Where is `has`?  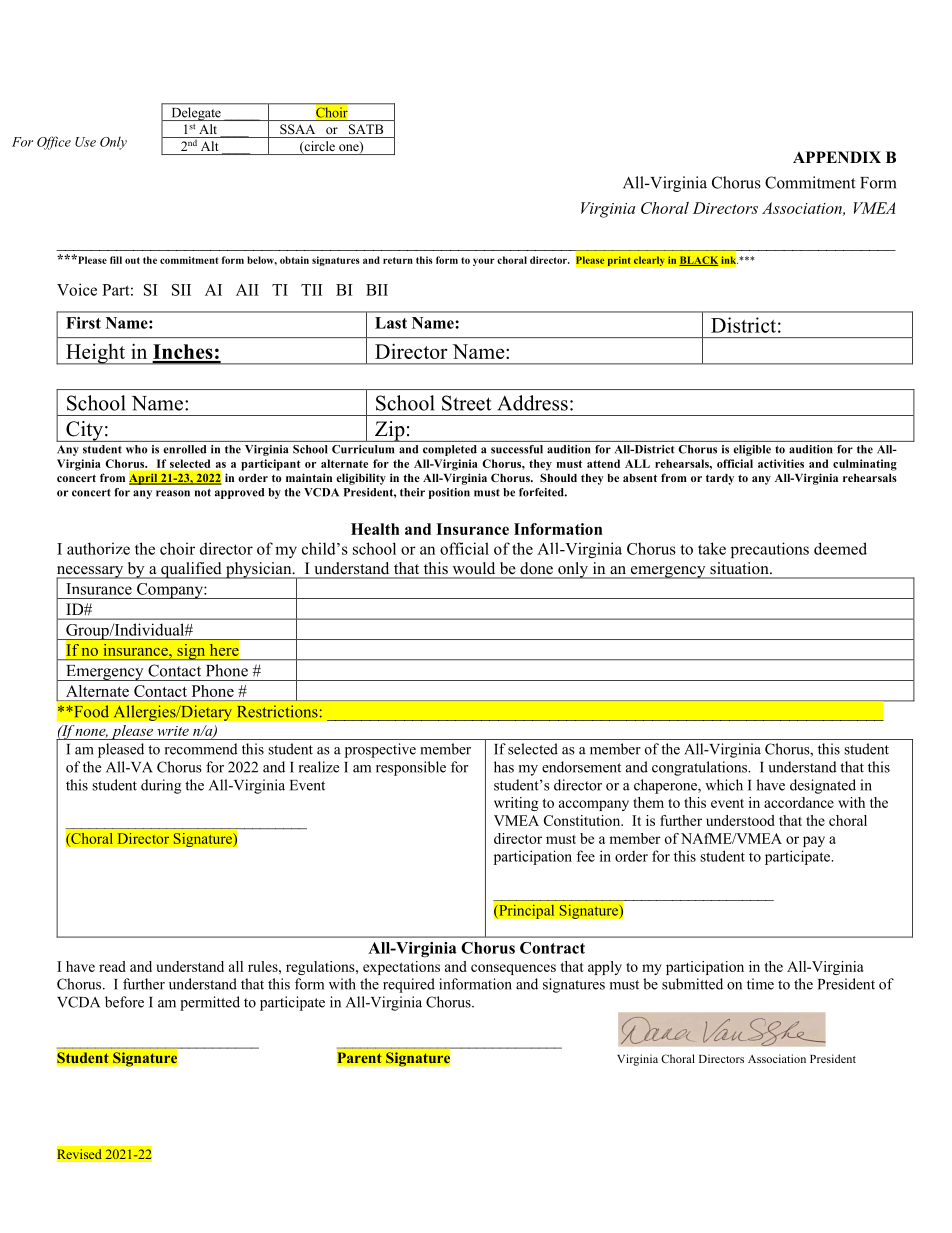 has is located at coordinates (504, 767).
